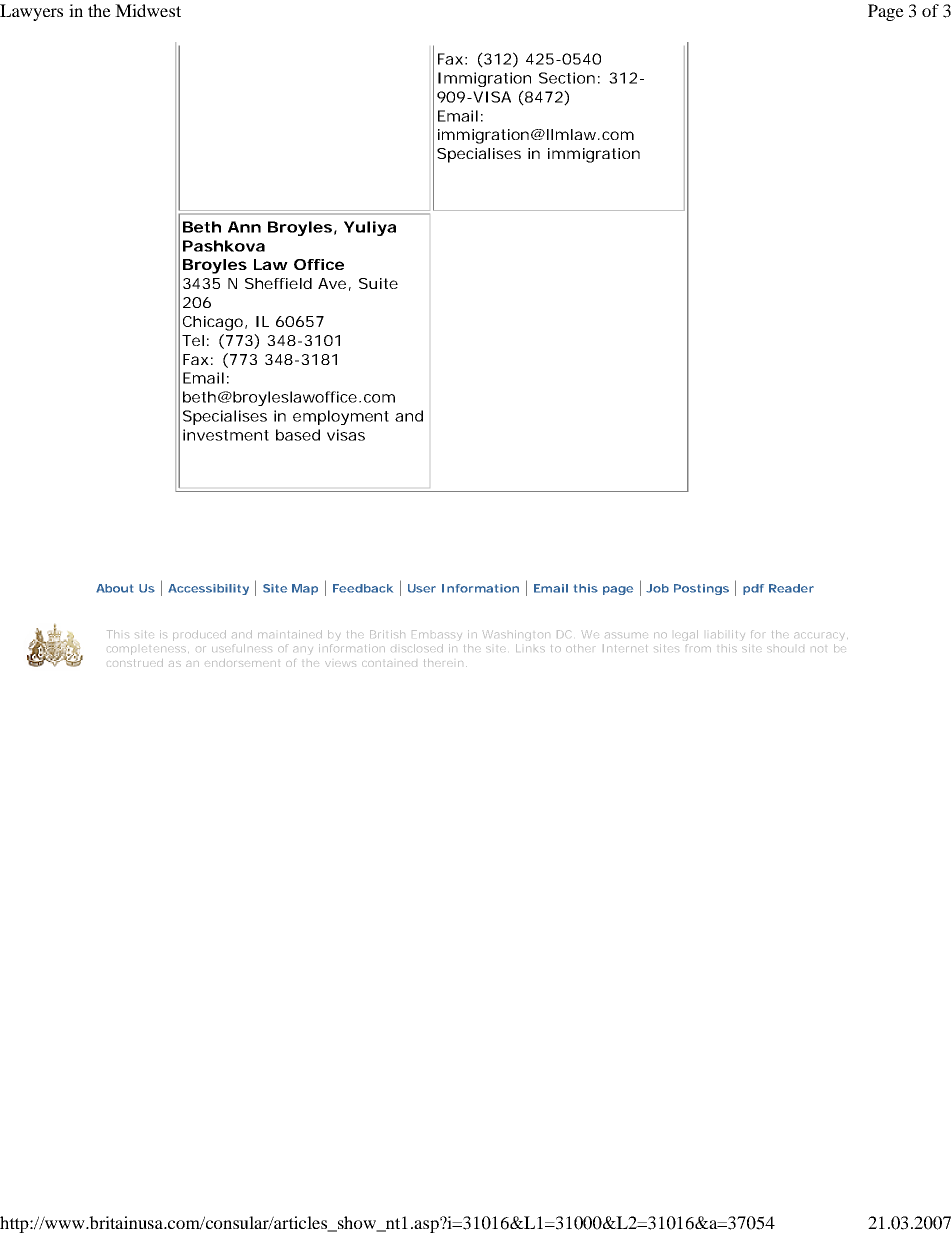 The height and width of the screenshot is (1233, 952). What do you see at coordinates (298, 435) in the screenshot?
I see `based` at bounding box center [298, 435].
